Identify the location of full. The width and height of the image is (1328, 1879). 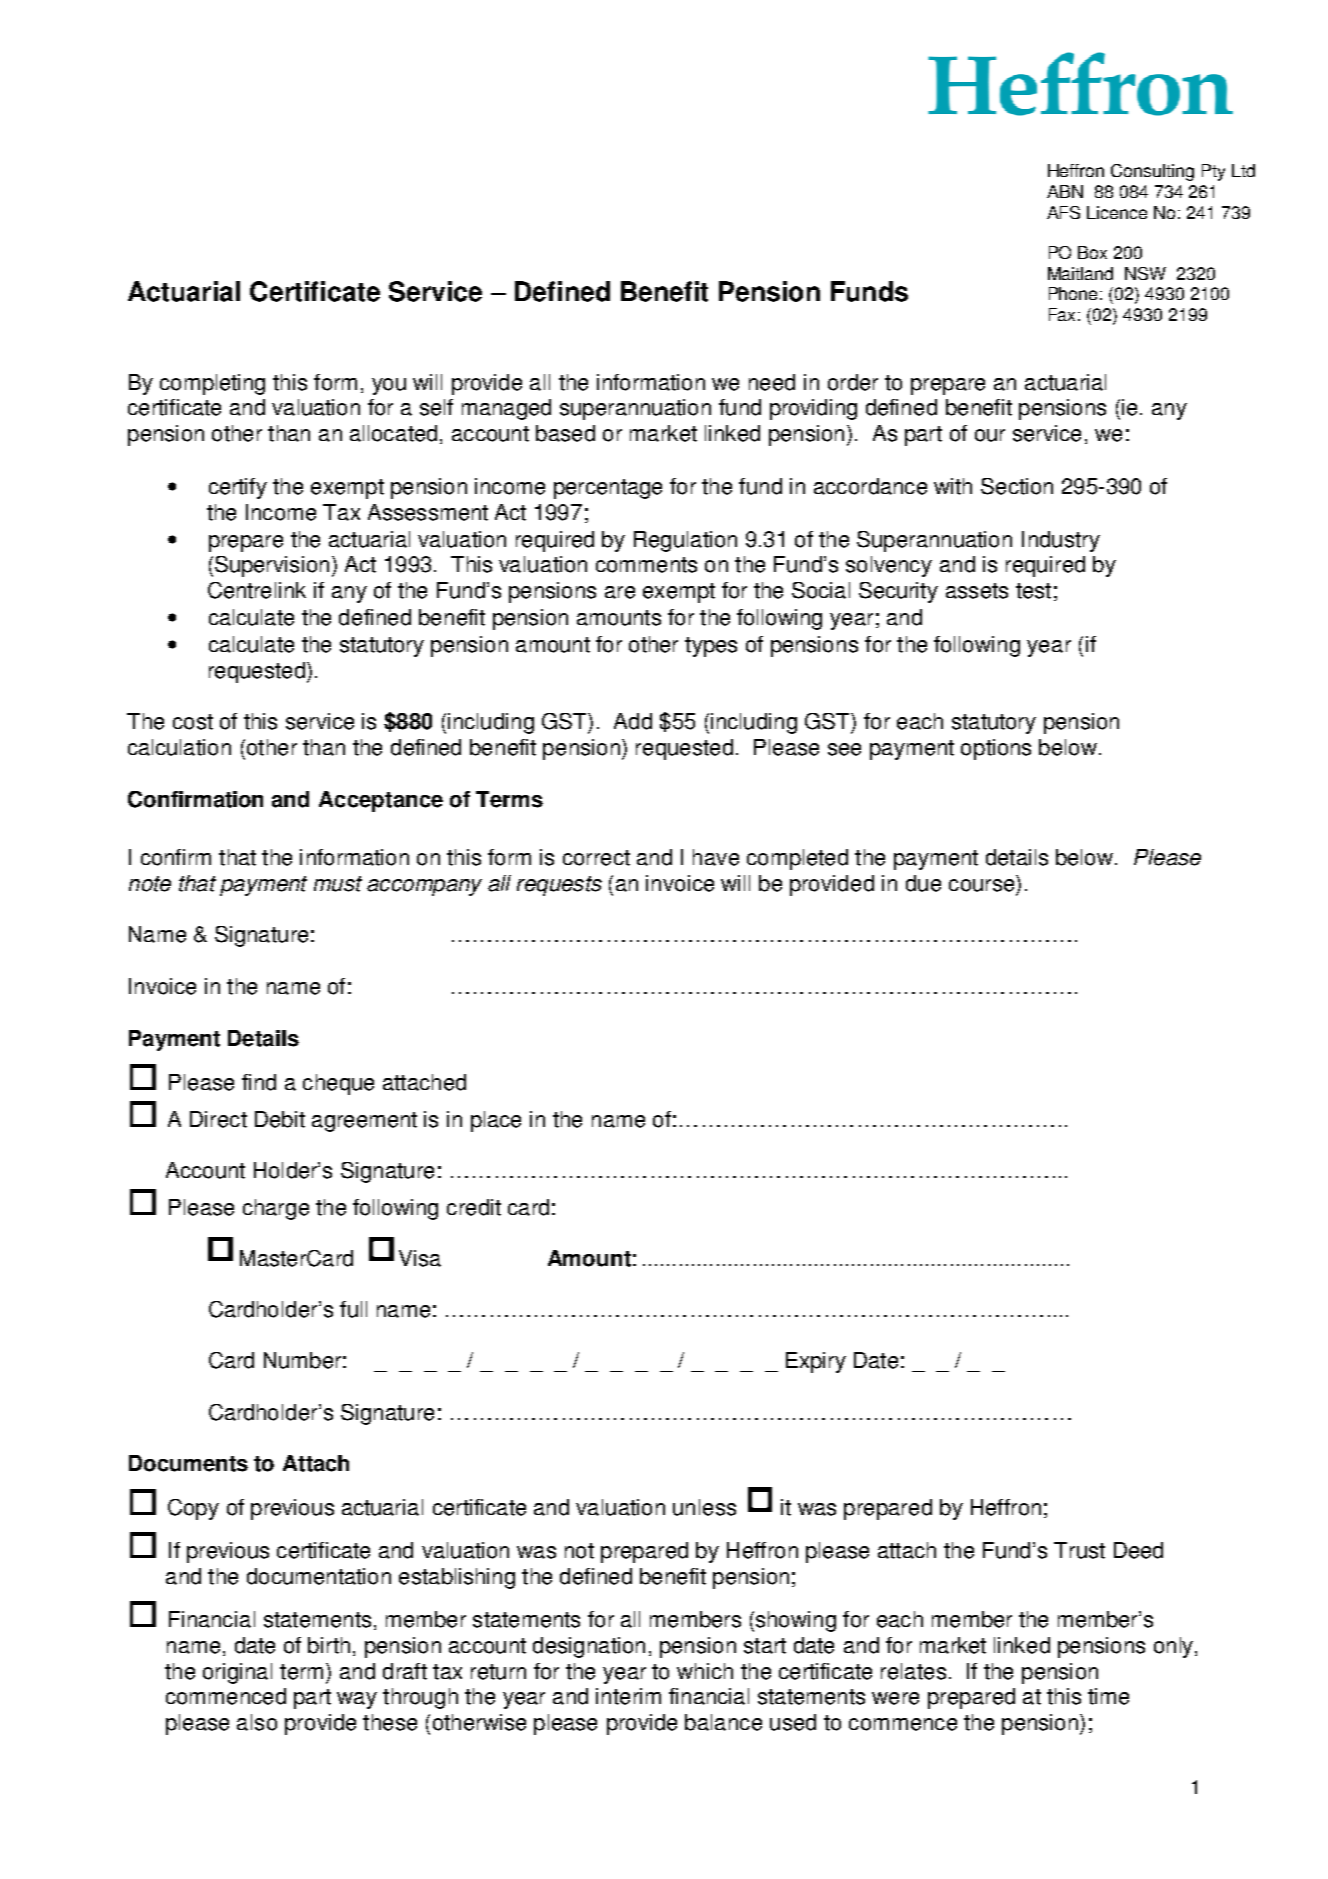
(353, 1309).
